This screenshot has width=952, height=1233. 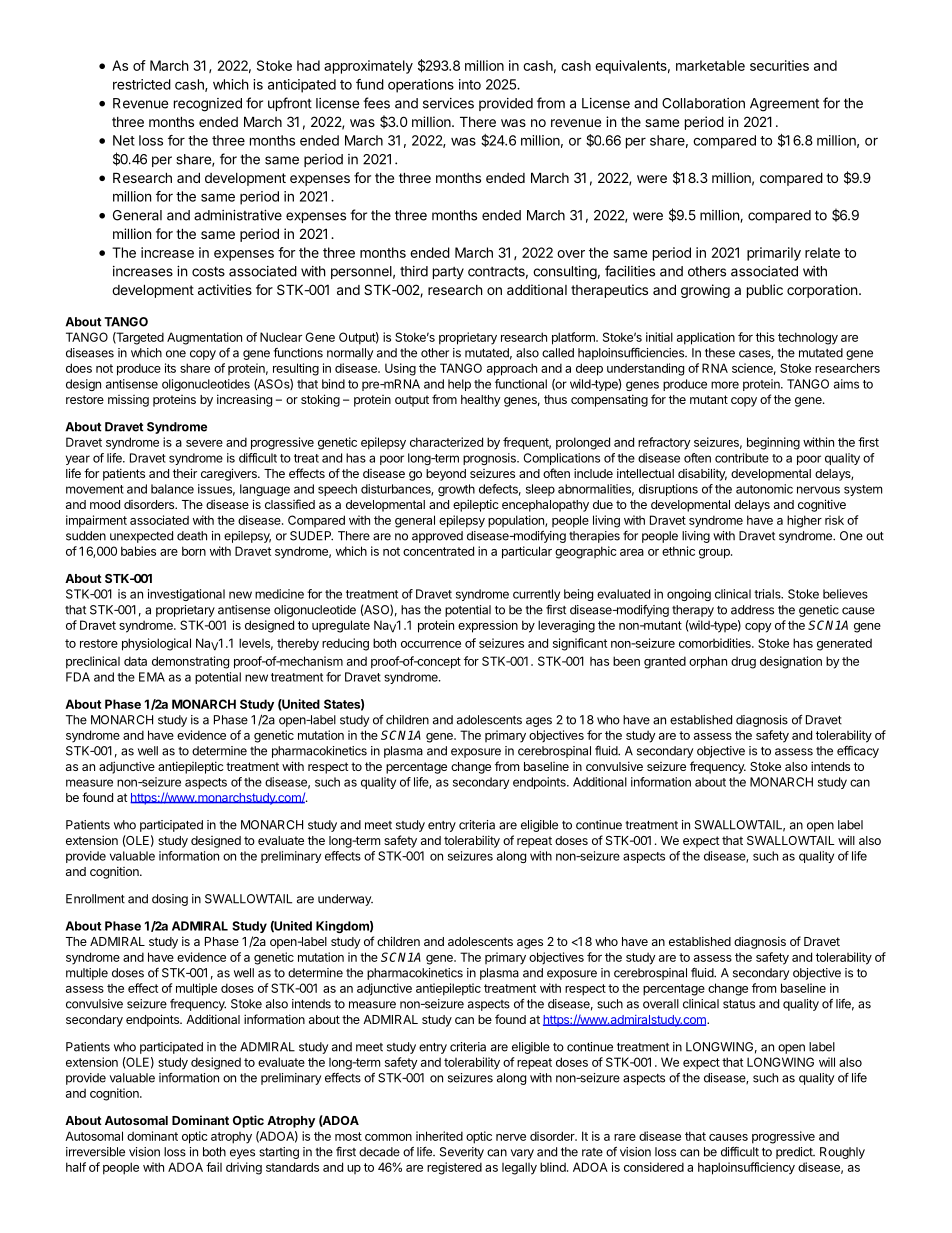 What do you see at coordinates (345, 900) in the screenshot?
I see `underway` at bounding box center [345, 900].
